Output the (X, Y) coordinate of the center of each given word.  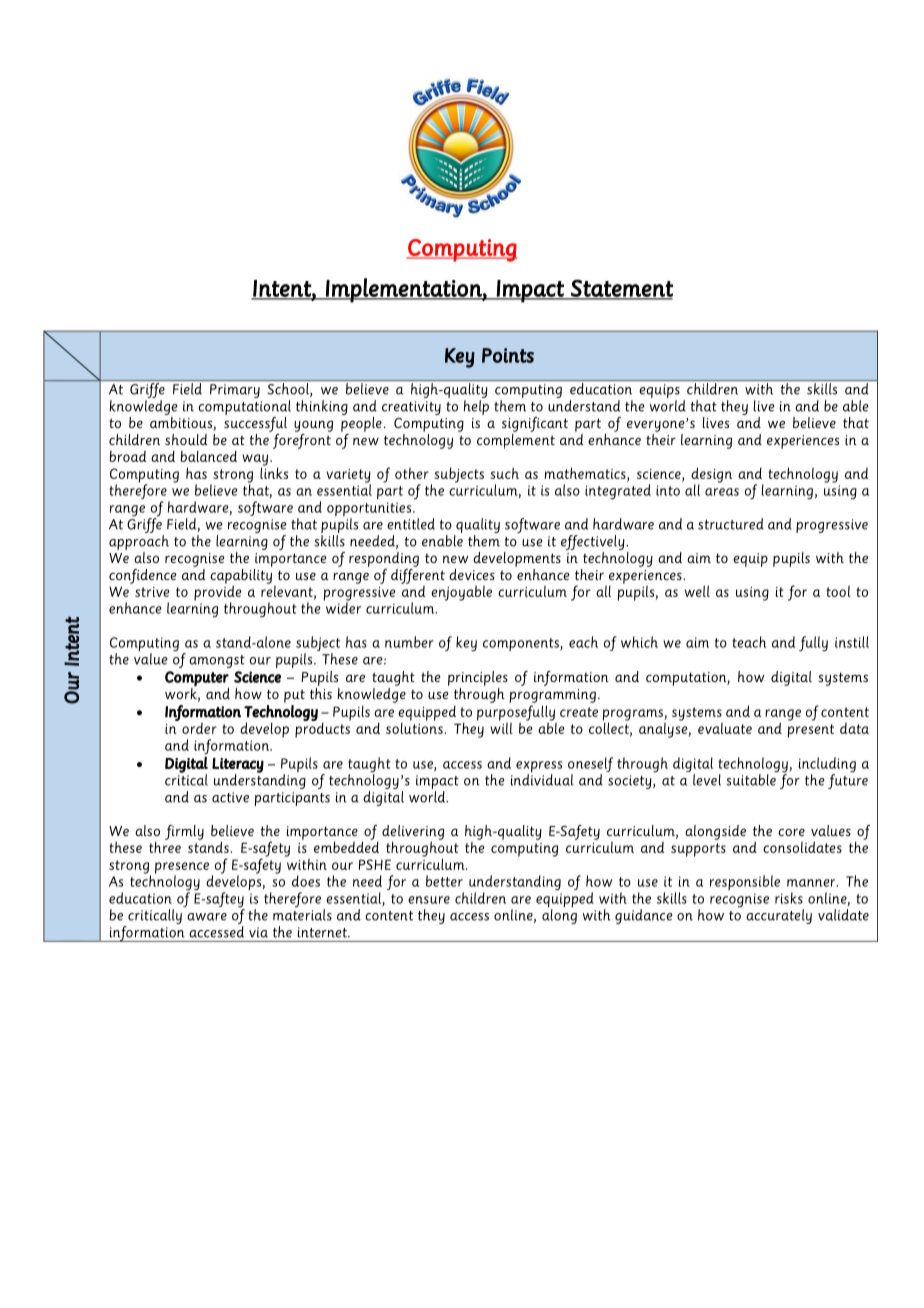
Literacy (238, 766)
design (711, 476)
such (504, 473)
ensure (429, 900)
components (522, 644)
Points (508, 355)
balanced (208, 456)
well (697, 591)
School (289, 390)
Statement (621, 289)
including (827, 766)
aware (207, 917)
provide (218, 593)
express (539, 768)
